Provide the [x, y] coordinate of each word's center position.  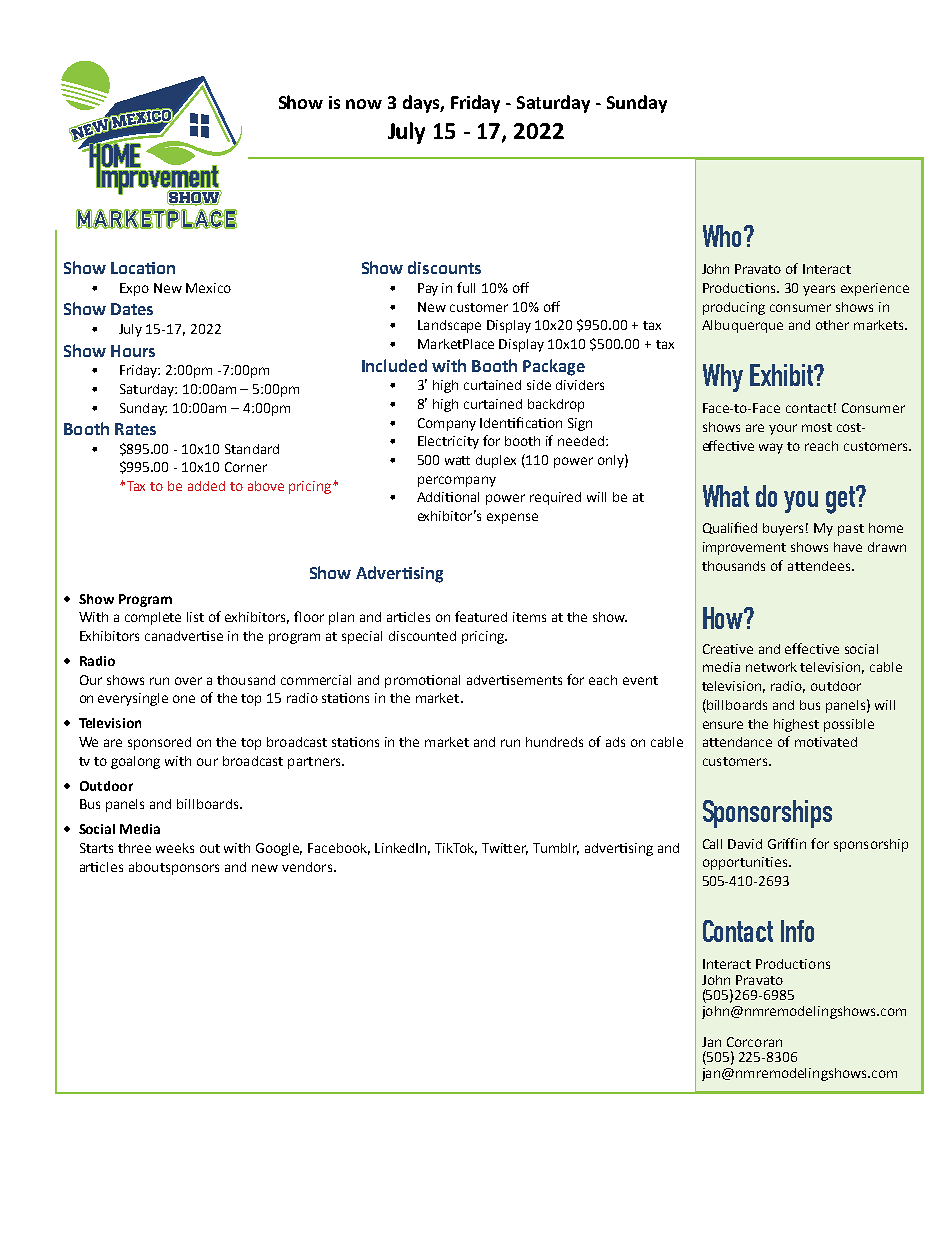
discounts [444, 267]
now [364, 104]
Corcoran [754, 1042]
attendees [820, 566]
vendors [307, 867]
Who [724, 236]
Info [797, 931]
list [195, 617]
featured [481, 616]
